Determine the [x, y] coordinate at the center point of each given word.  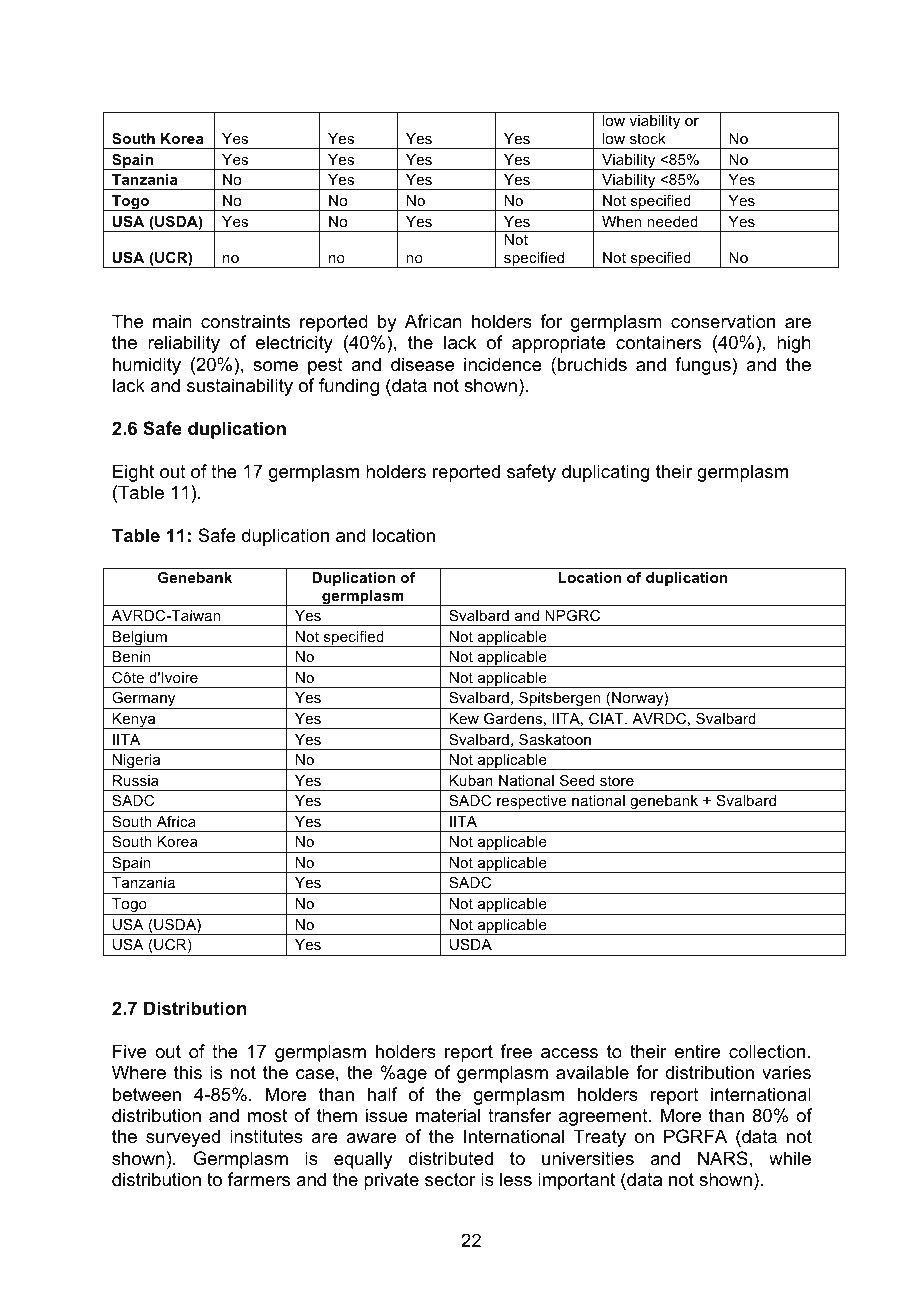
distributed [451, 1158]
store [617, 780]
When [622, 221]
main [172, 321]
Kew [464, 718]
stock [648, 138]
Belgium [140, 639]
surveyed [183, 1138]
